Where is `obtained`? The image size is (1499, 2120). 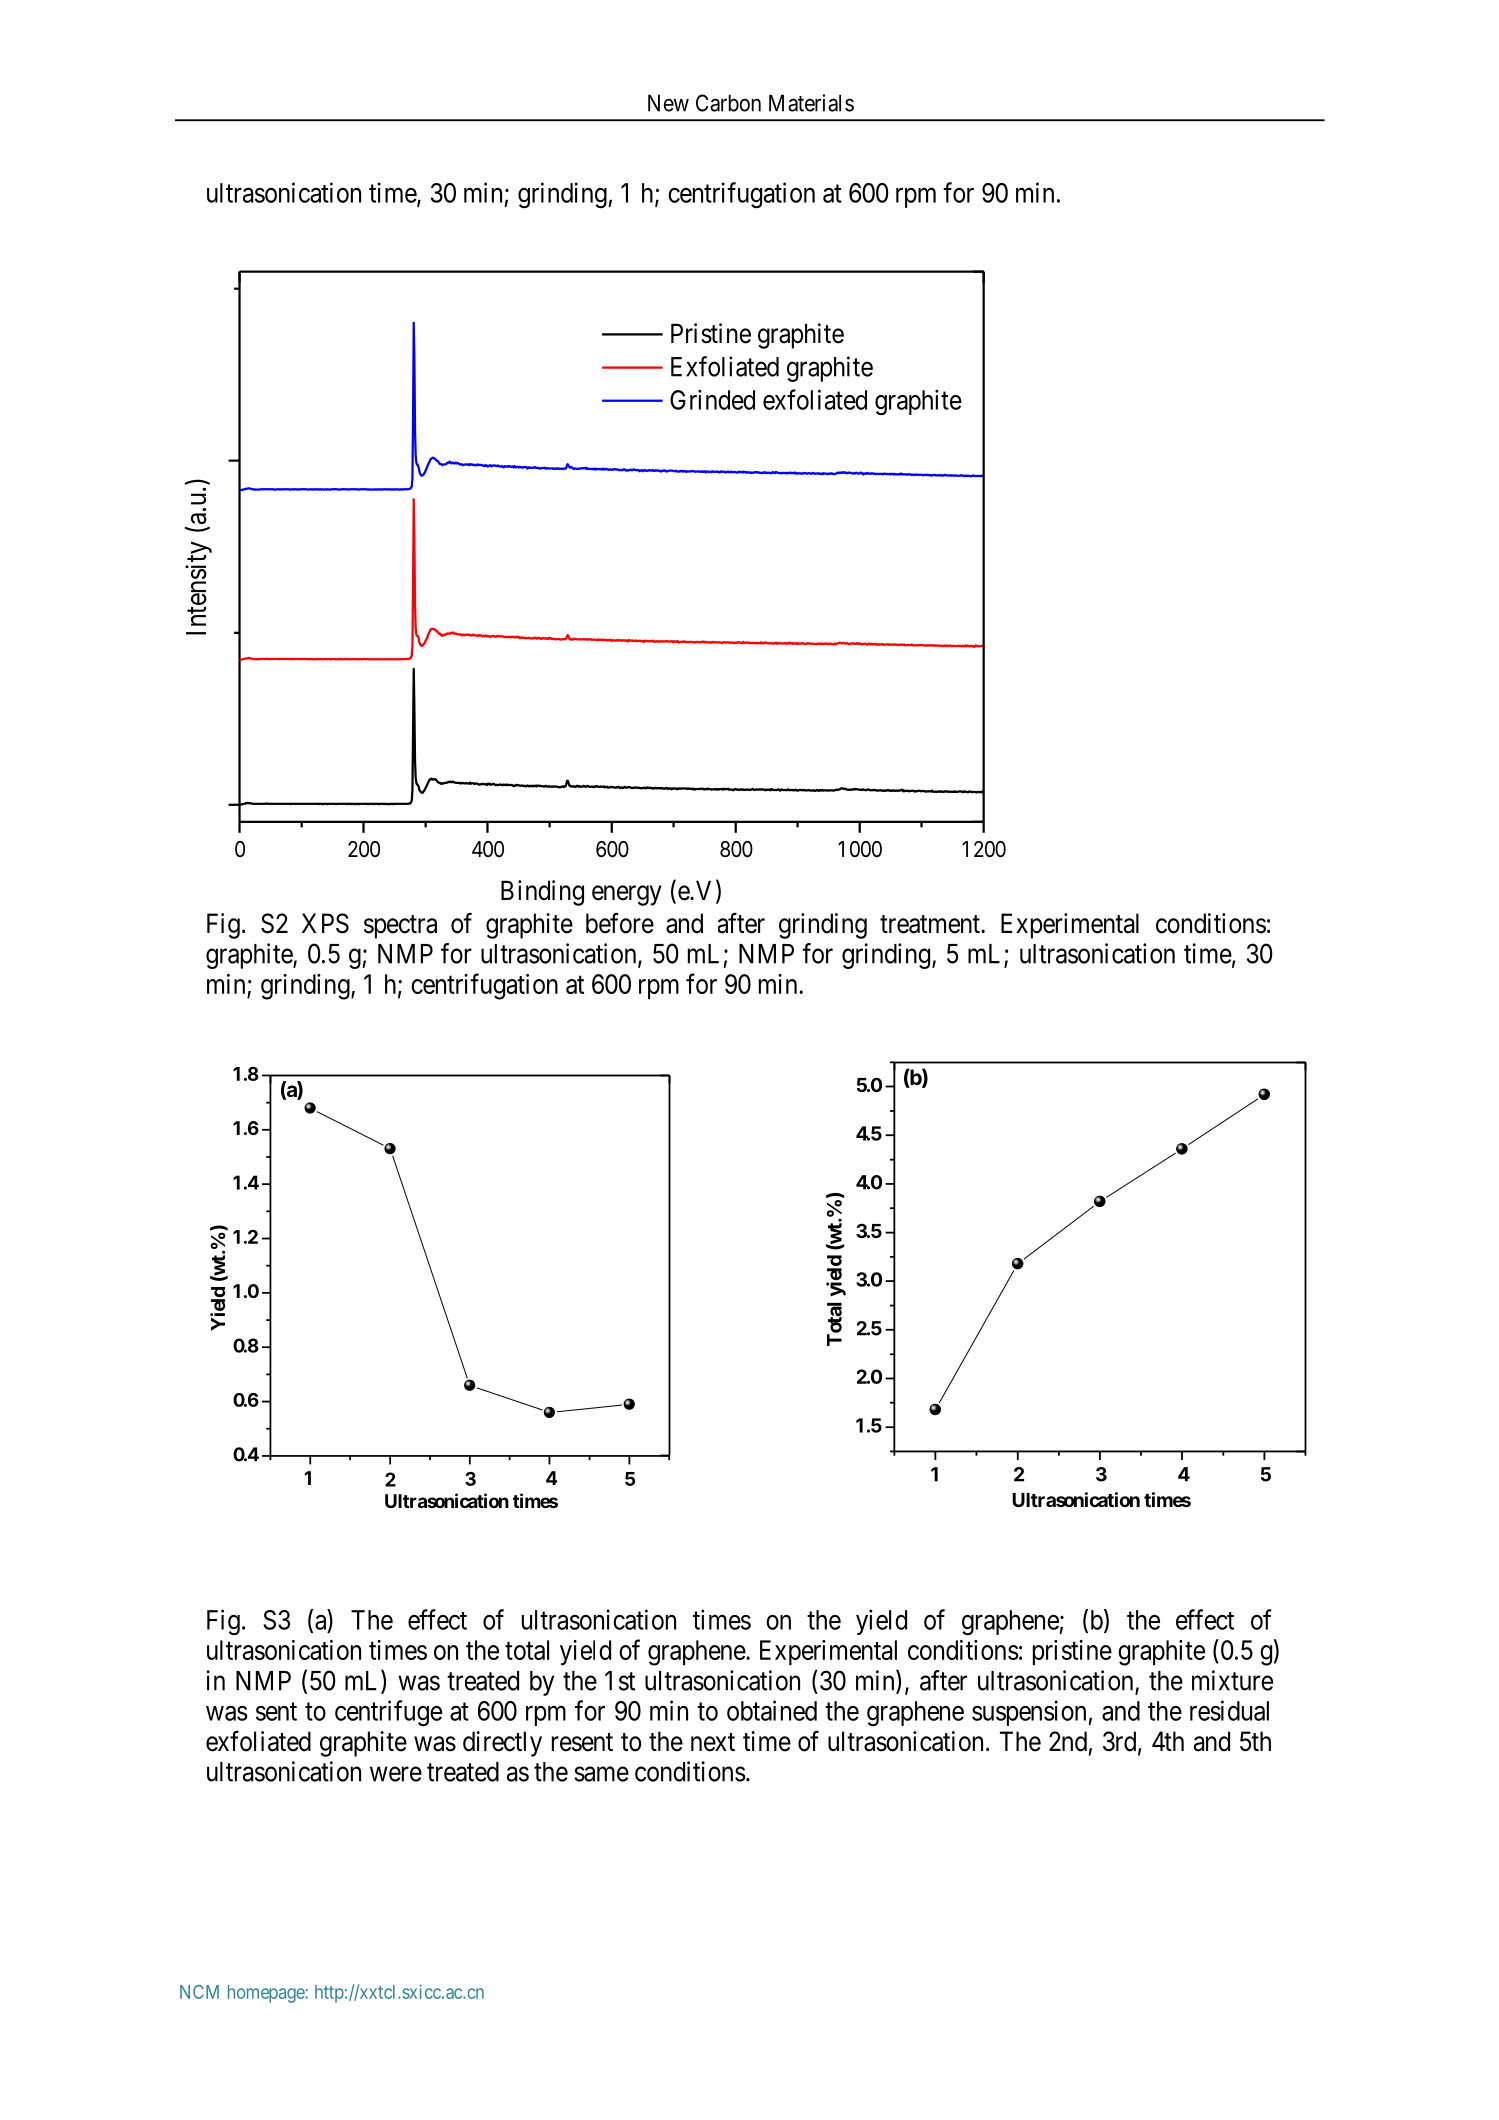
obtained is located at coordinates (772, 1710).
